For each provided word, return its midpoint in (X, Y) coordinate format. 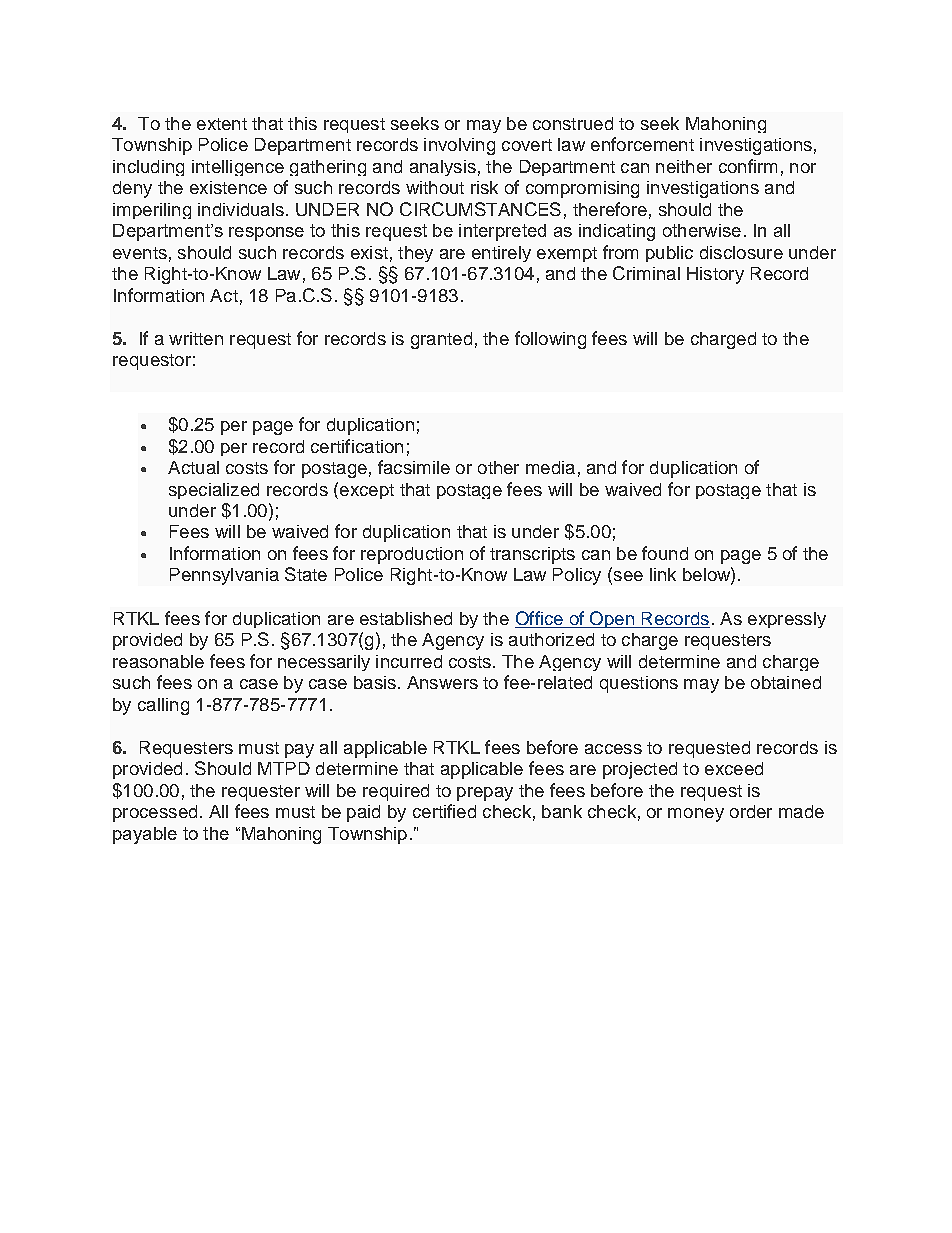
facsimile (414, 467)
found (665, 553)
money (696, 815)
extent (222, 124)
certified (444, 811)
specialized (214, 491)
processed (155, 813)
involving (459, 146)
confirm (748, 166)
